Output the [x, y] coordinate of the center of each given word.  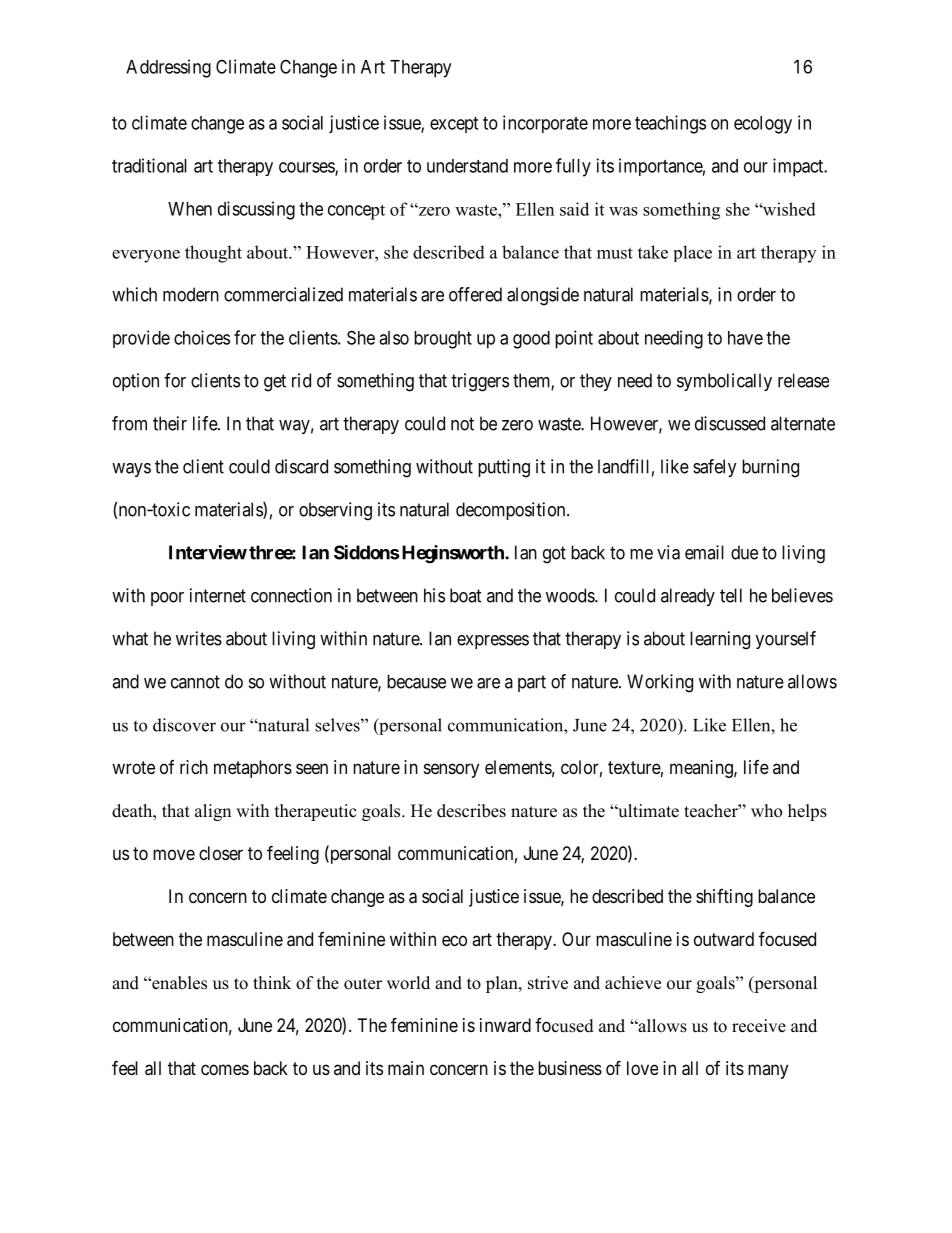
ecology [763, 125]
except [454, 125]
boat [466, 595]
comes [225, 1069]
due [744, 552]
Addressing [168, 68]
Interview [208, 552]
